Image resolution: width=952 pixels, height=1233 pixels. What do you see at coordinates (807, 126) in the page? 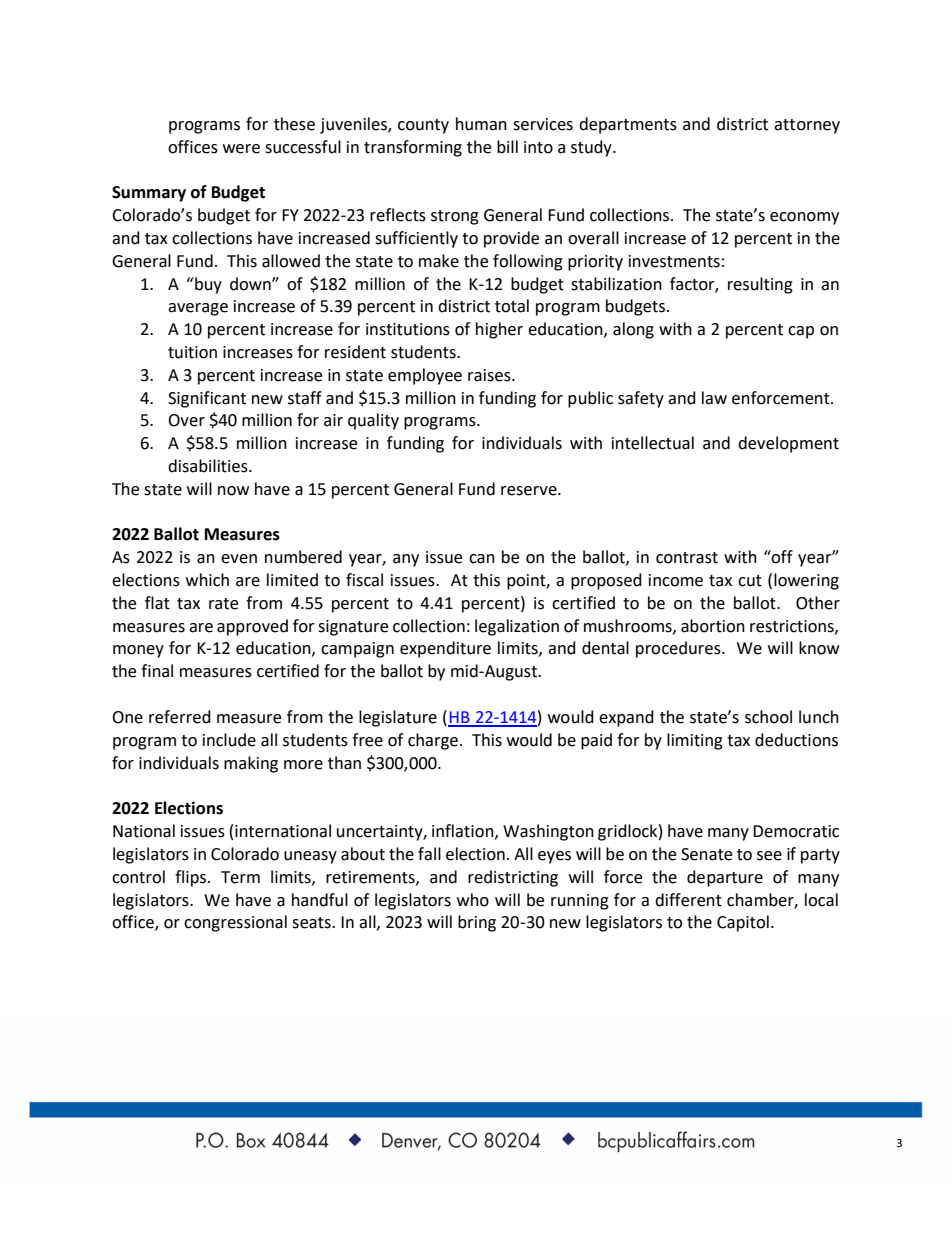
I see `attorney` at bounding box center [807, 126].
